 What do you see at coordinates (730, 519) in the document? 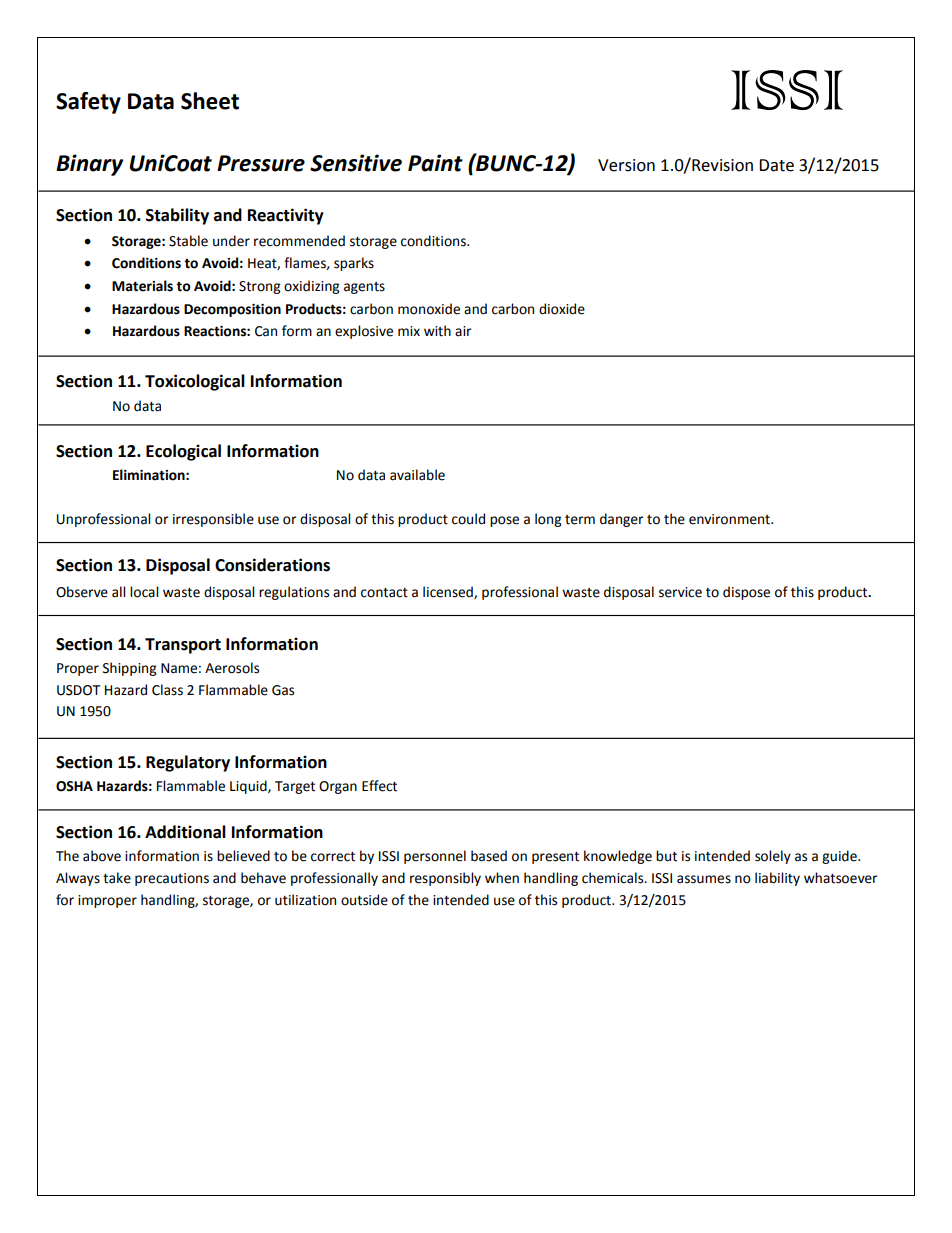
I see `environment` at bounding box center [730, 519].
